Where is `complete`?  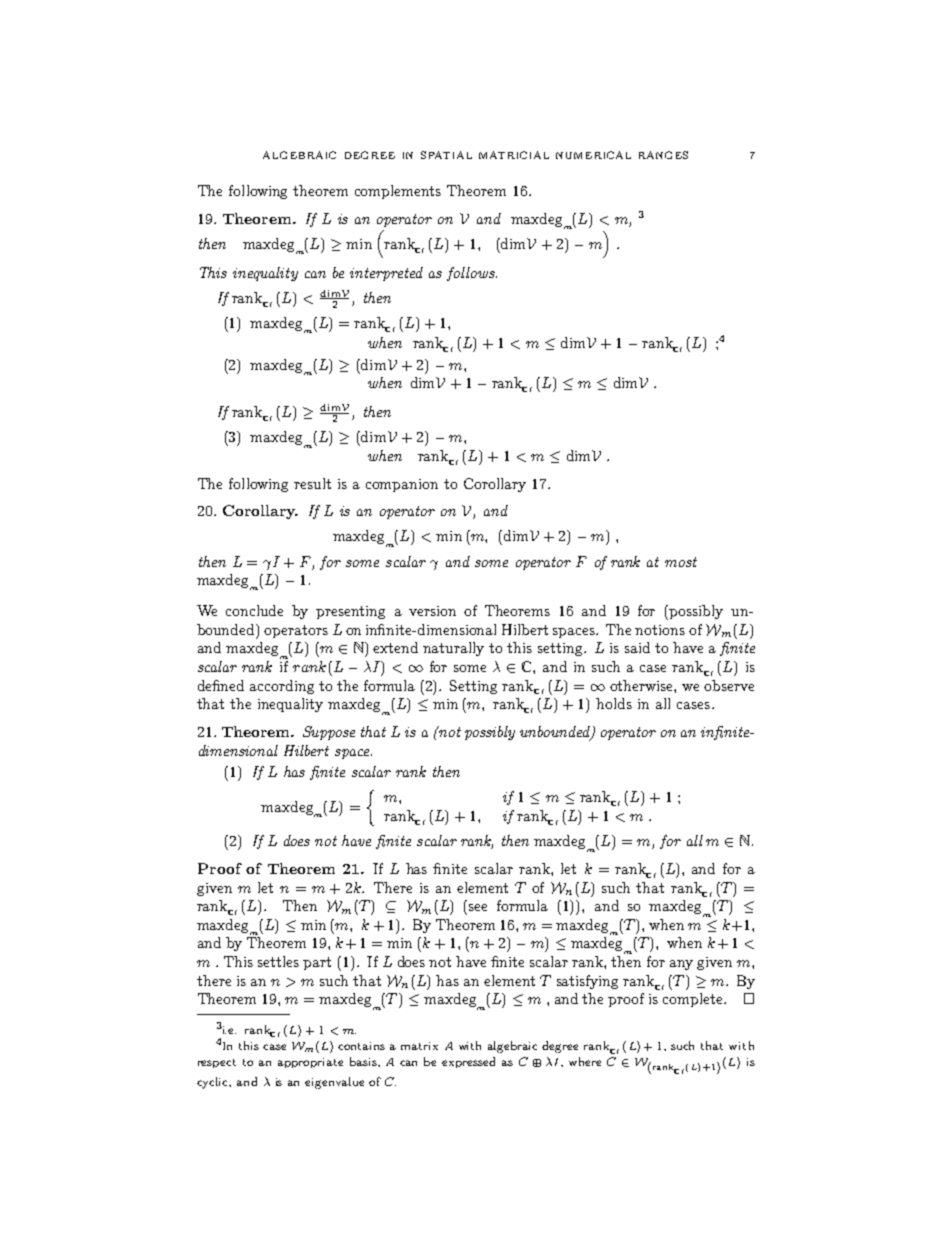
complete is located at coordinates (694, 1000).
